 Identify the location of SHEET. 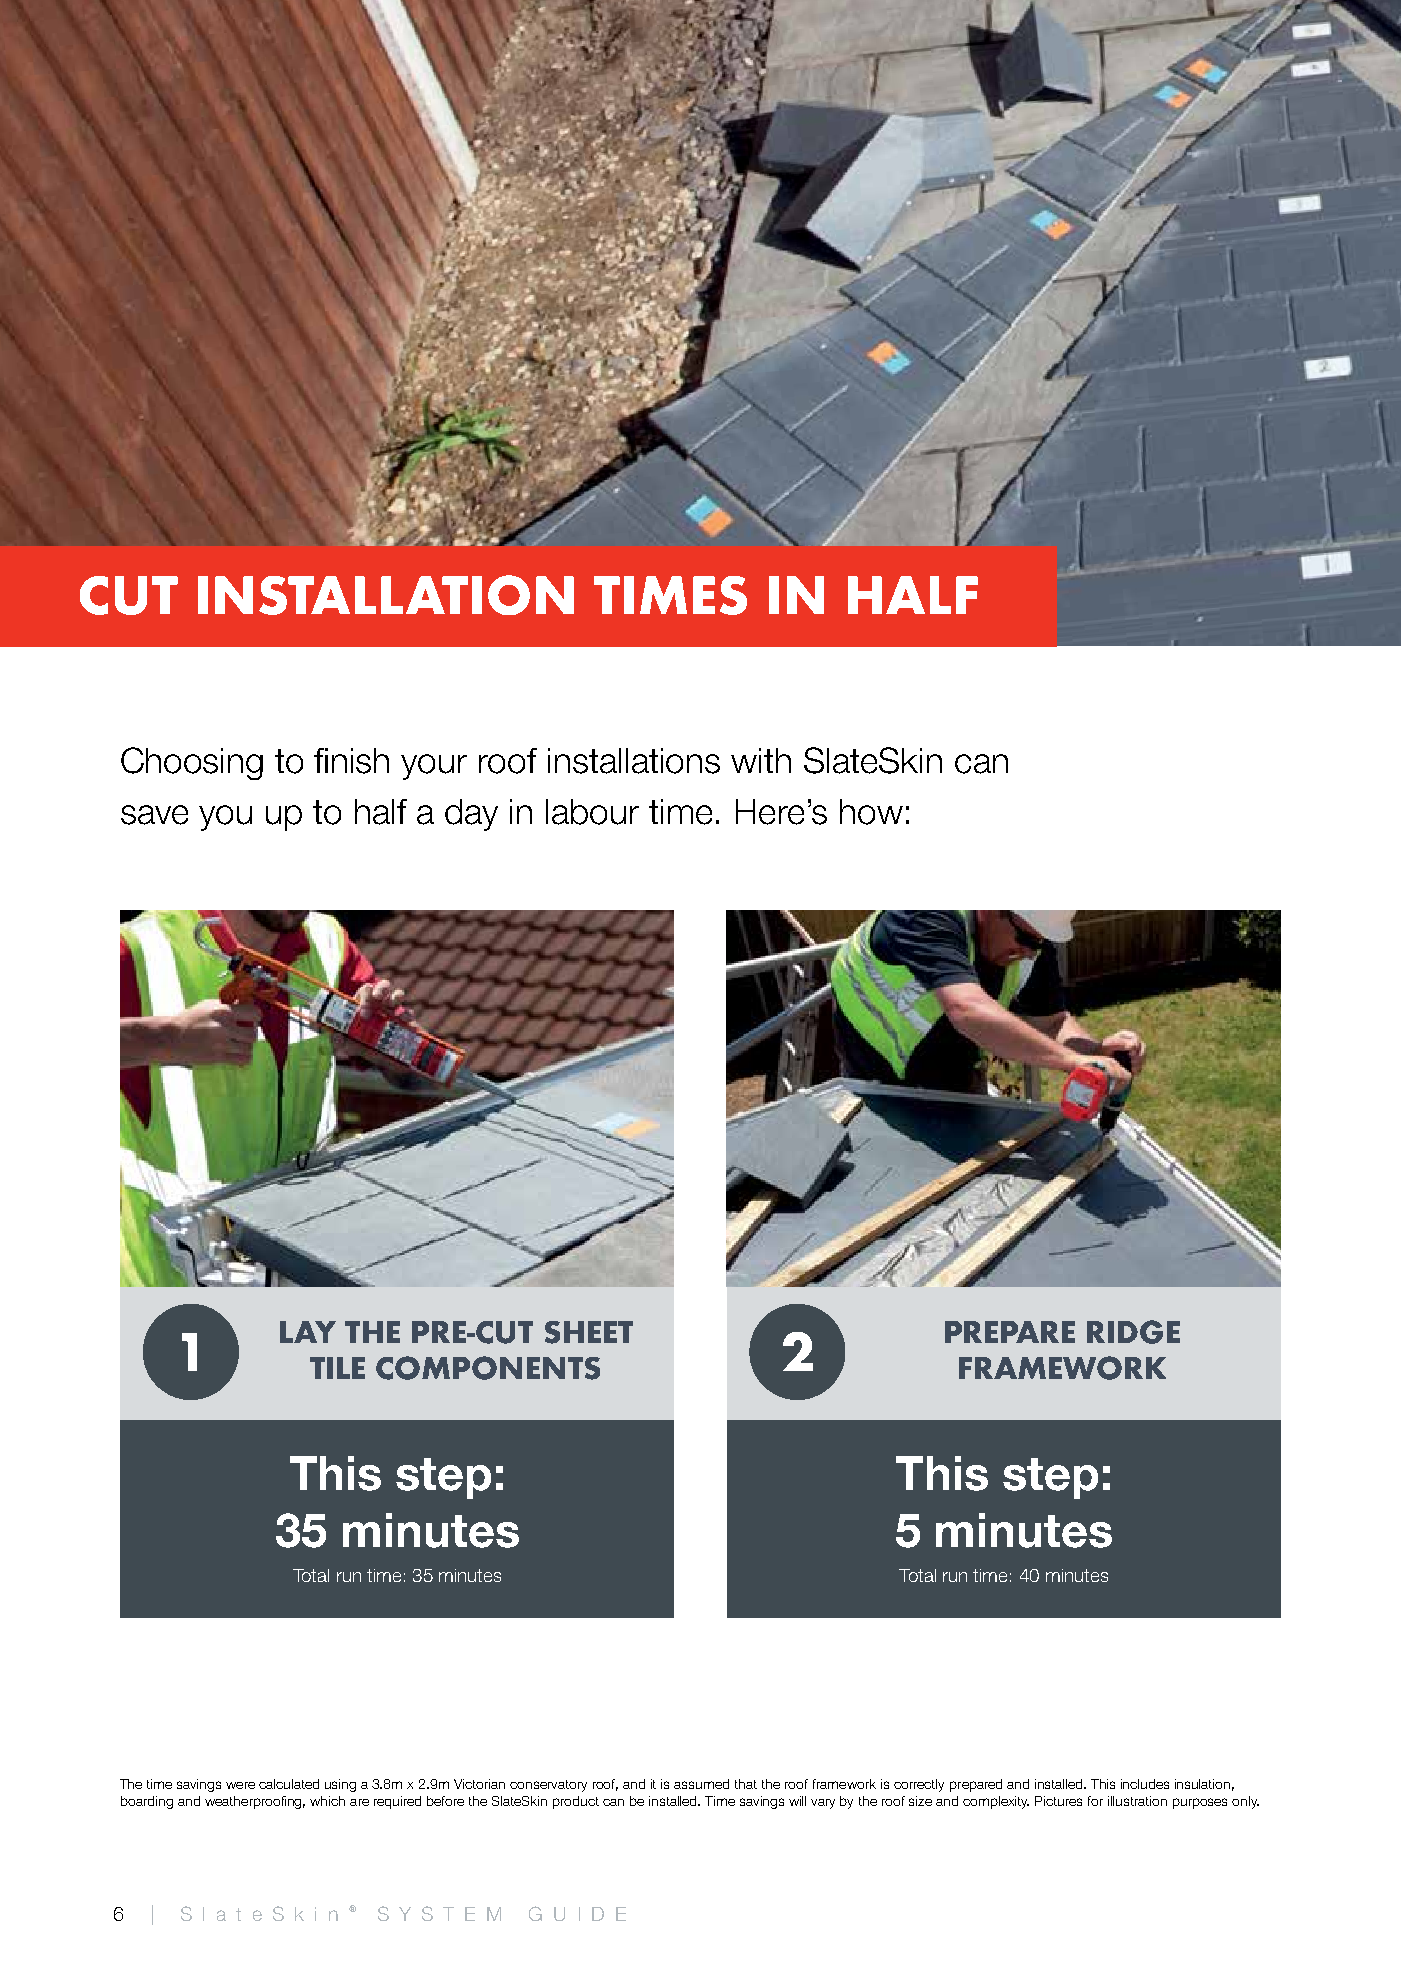
(589, 1332).
